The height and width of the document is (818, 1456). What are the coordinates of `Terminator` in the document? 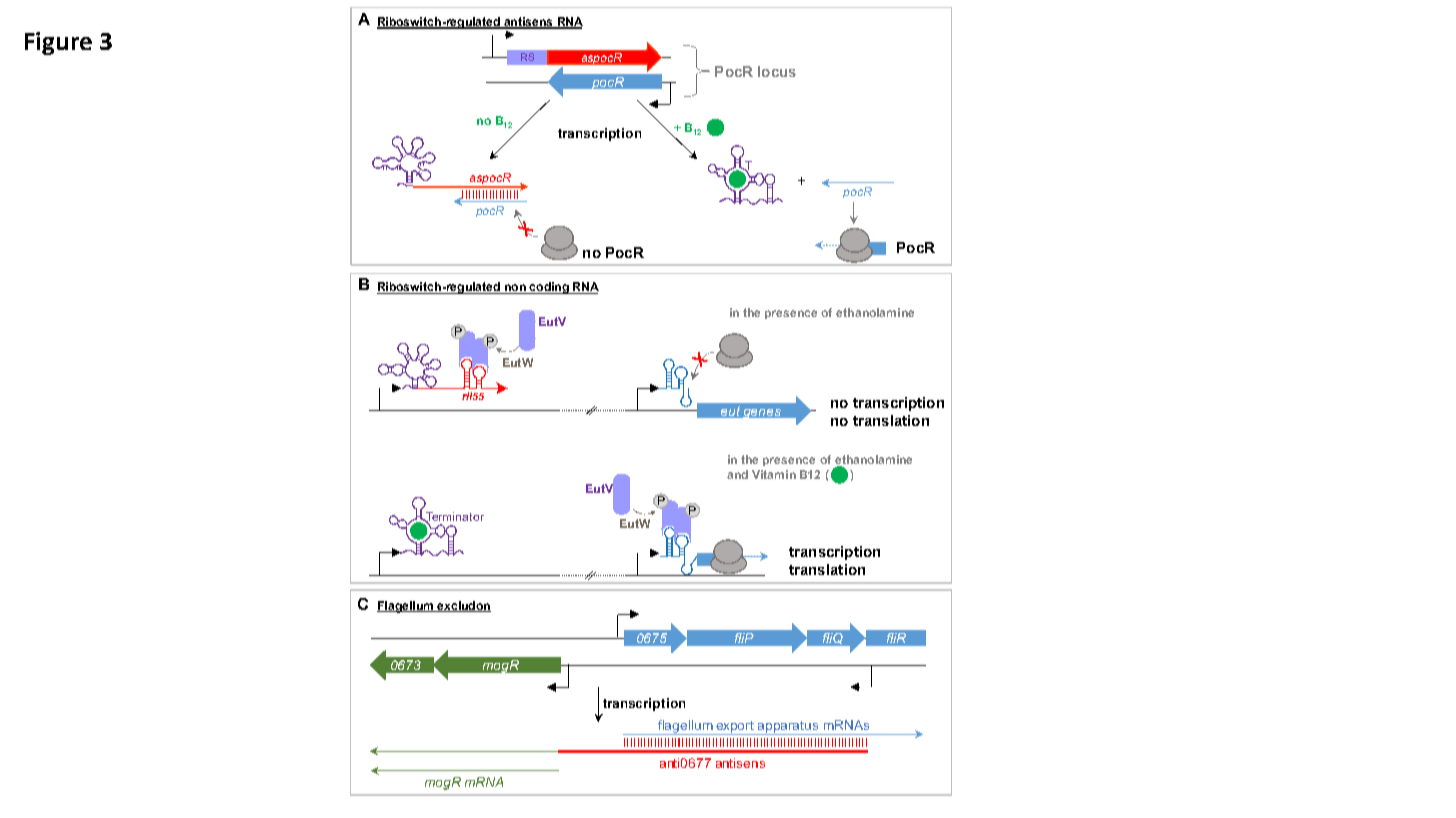 It's located at (454, 518).
